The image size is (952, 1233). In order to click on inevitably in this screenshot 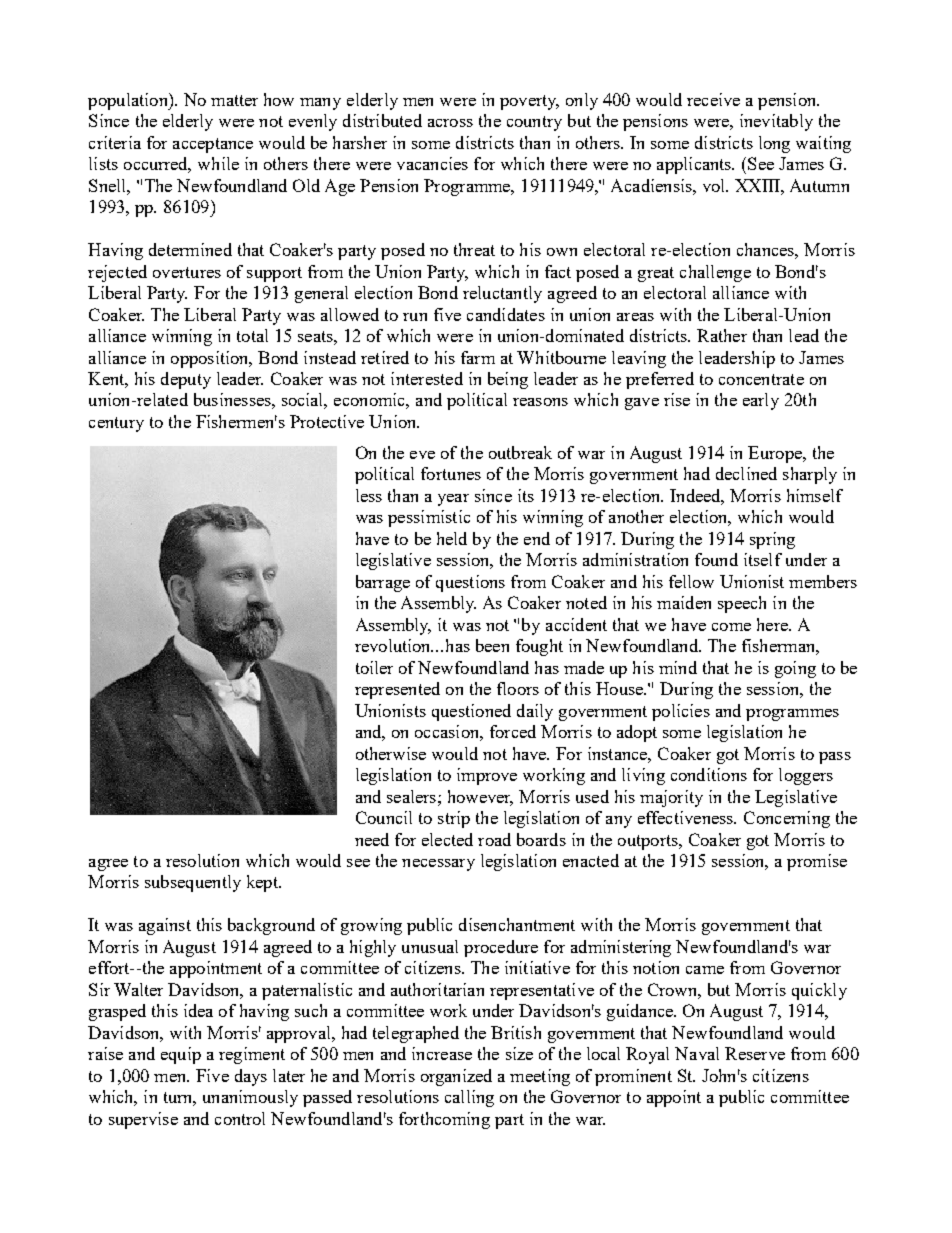, I will do `click(776, 122)`.
